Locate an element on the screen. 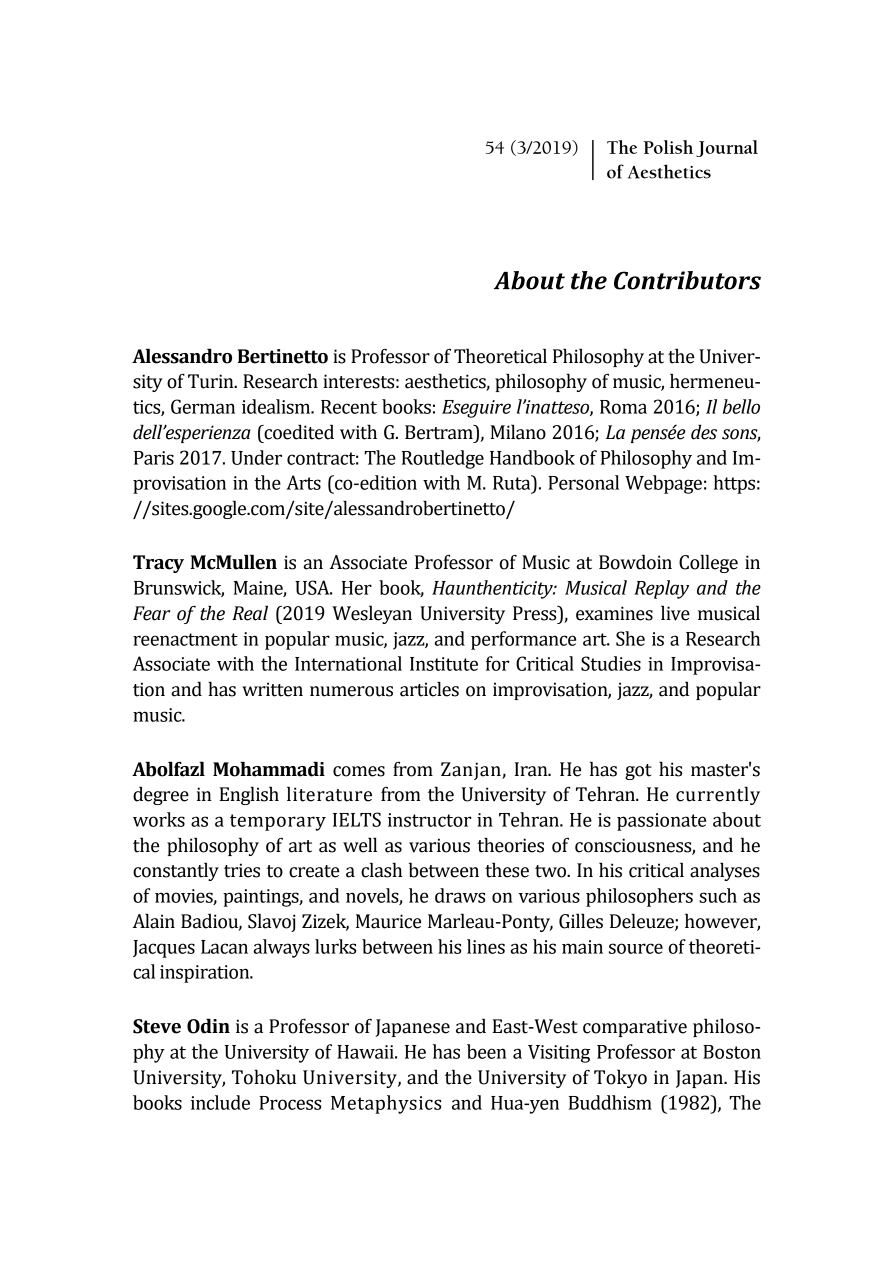 The width and height of the screenshot is (893, 1272). instructor is located at coordinates (429, 820).
